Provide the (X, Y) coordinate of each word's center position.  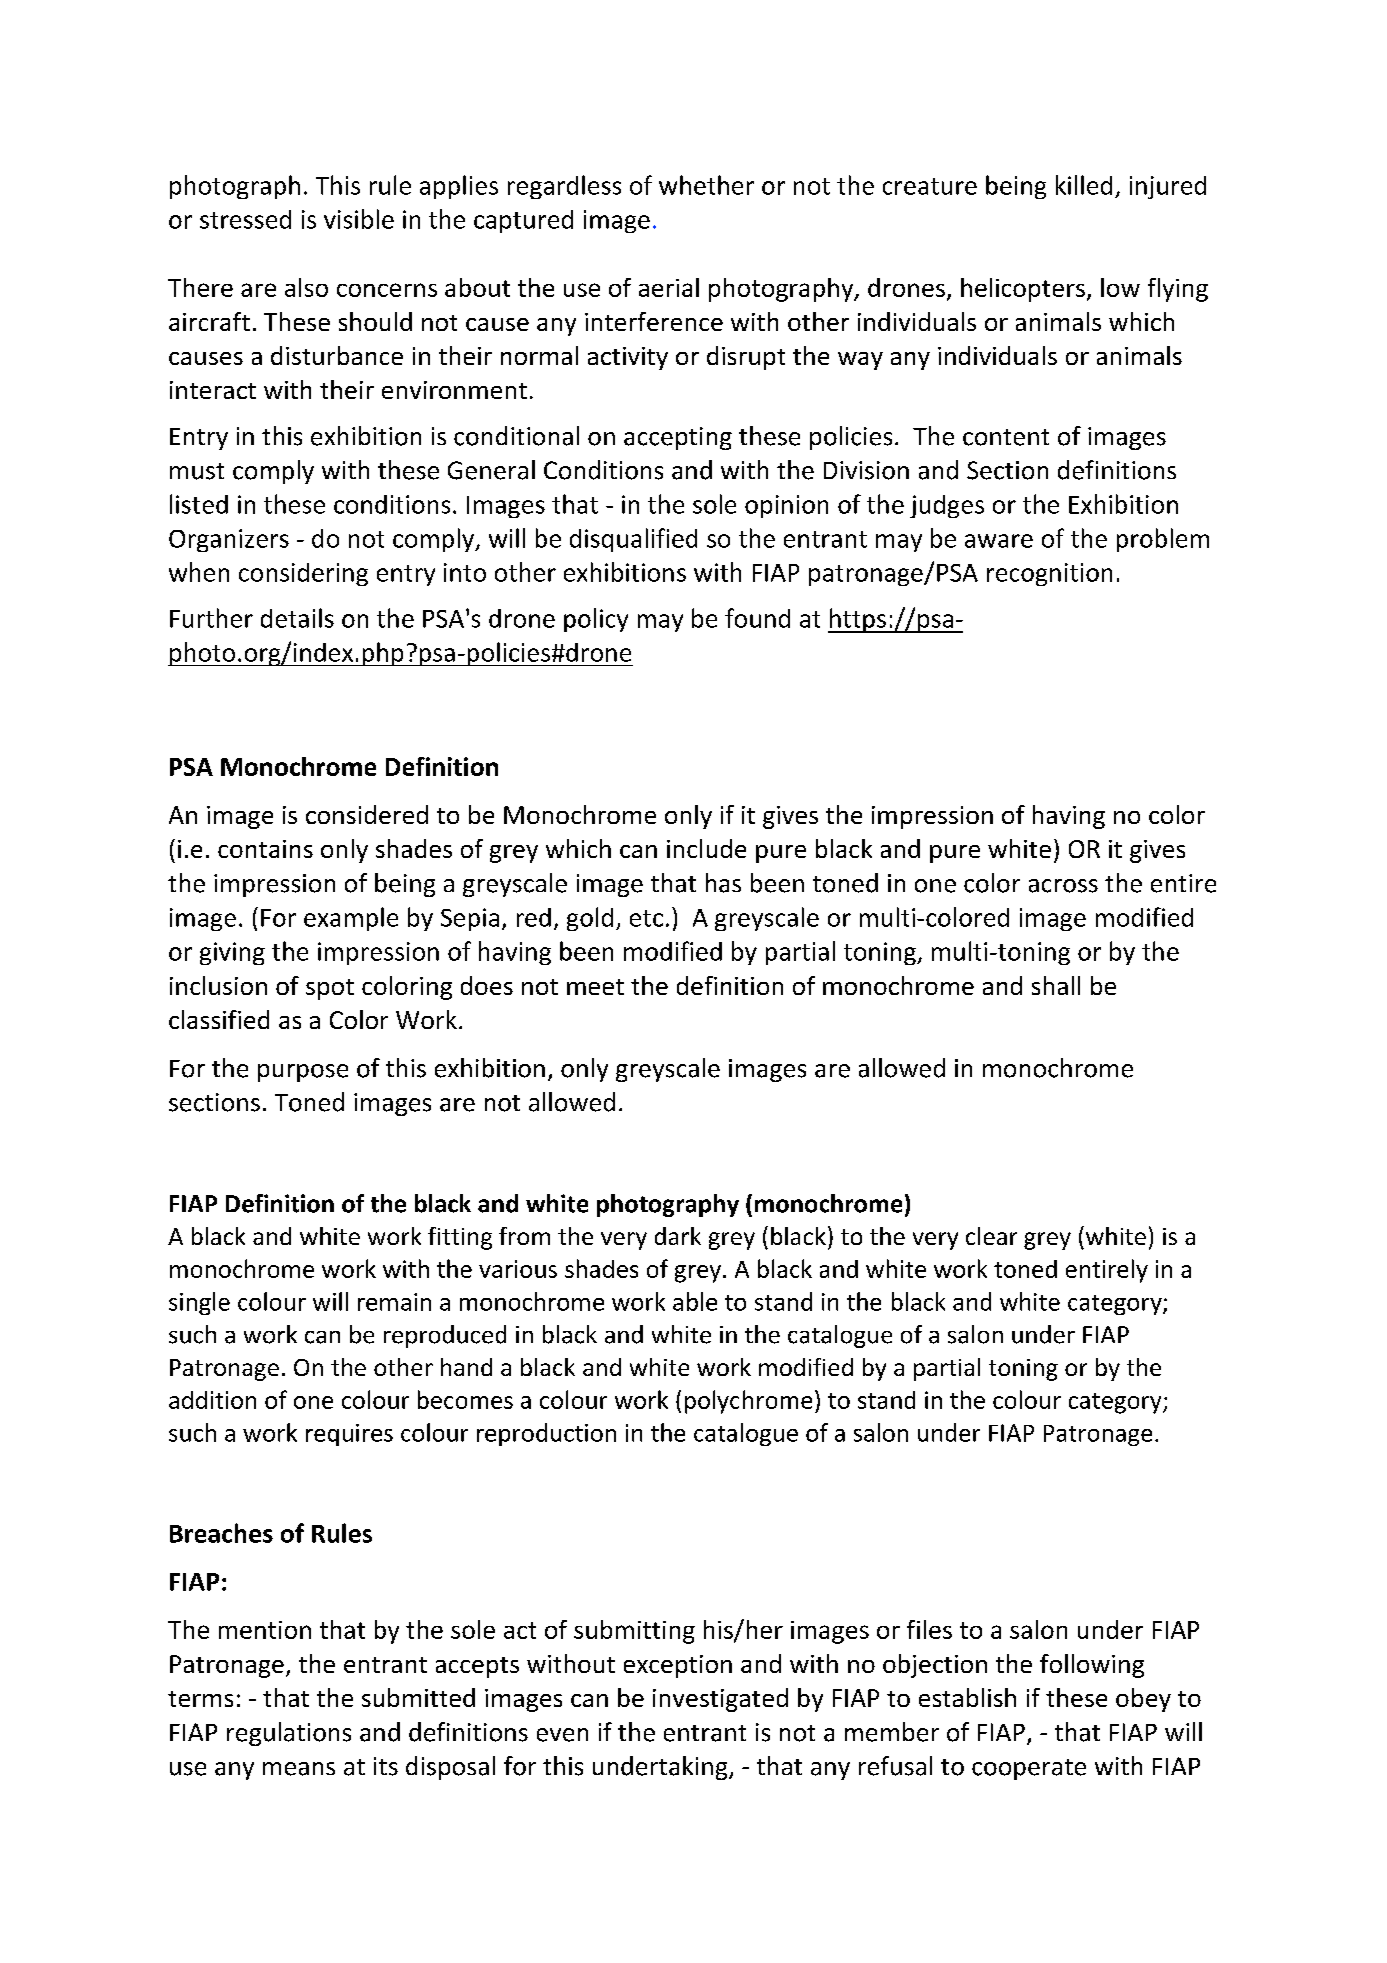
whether (706, 185)
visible (359, 219)
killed (1084, 185)
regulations (289, 1734)
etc (646, 918)
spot (330, 989)
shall (1056, 985)
